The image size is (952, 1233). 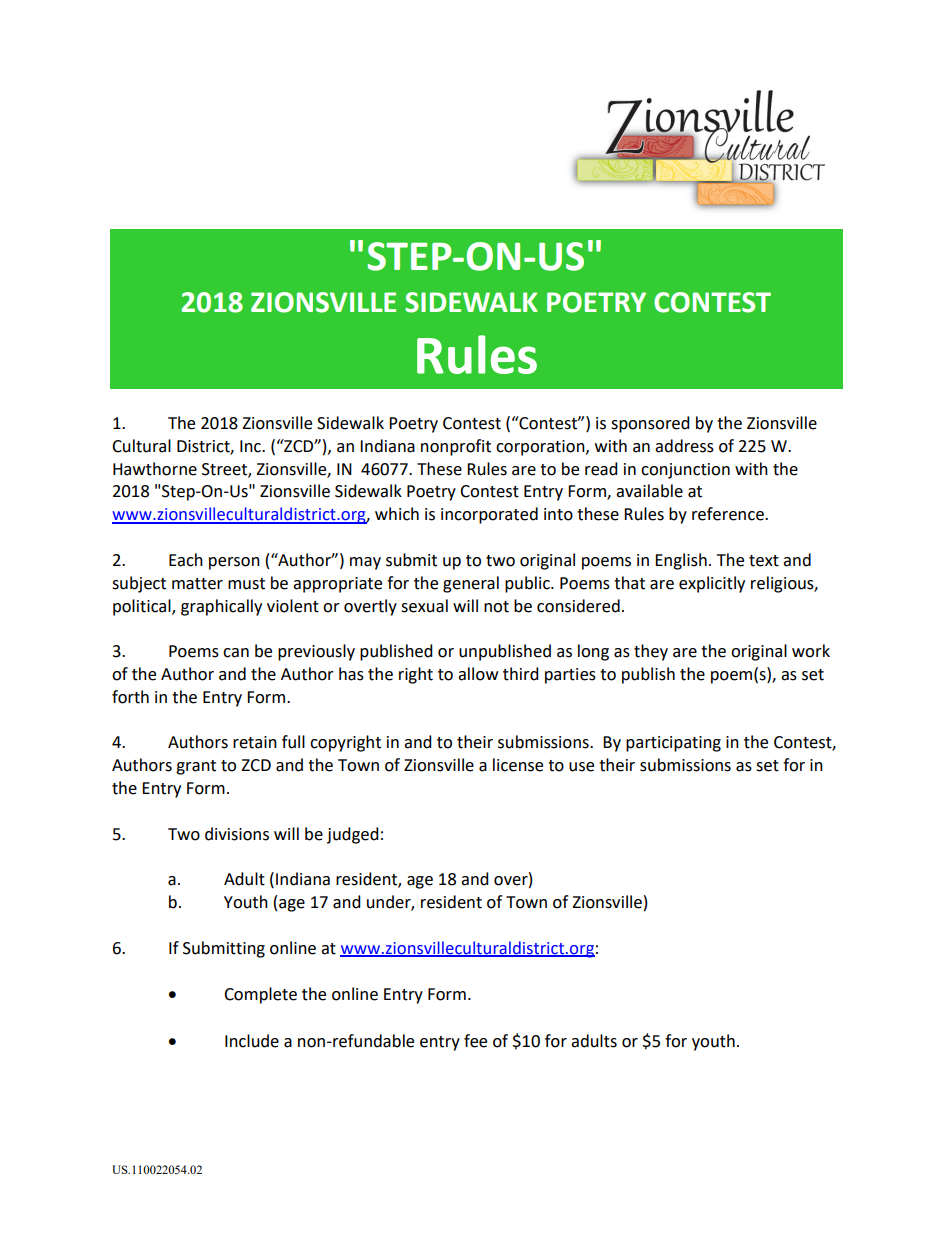 What do you see at coordinates (237, 834) in the document?
I see `divisions` at bounding box center [237, 834].
